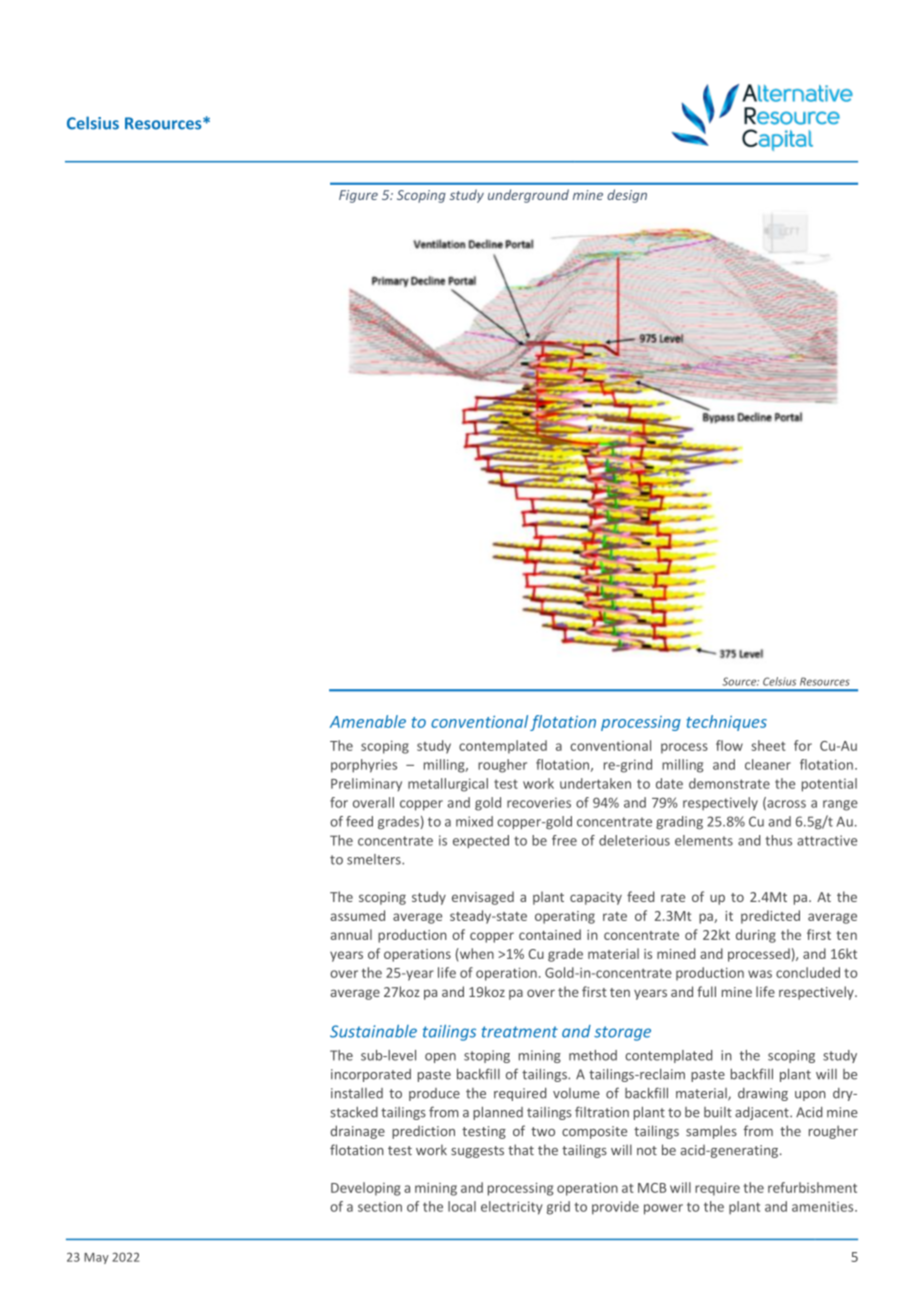  I want to click on Preliminary, so click(366, 785).
